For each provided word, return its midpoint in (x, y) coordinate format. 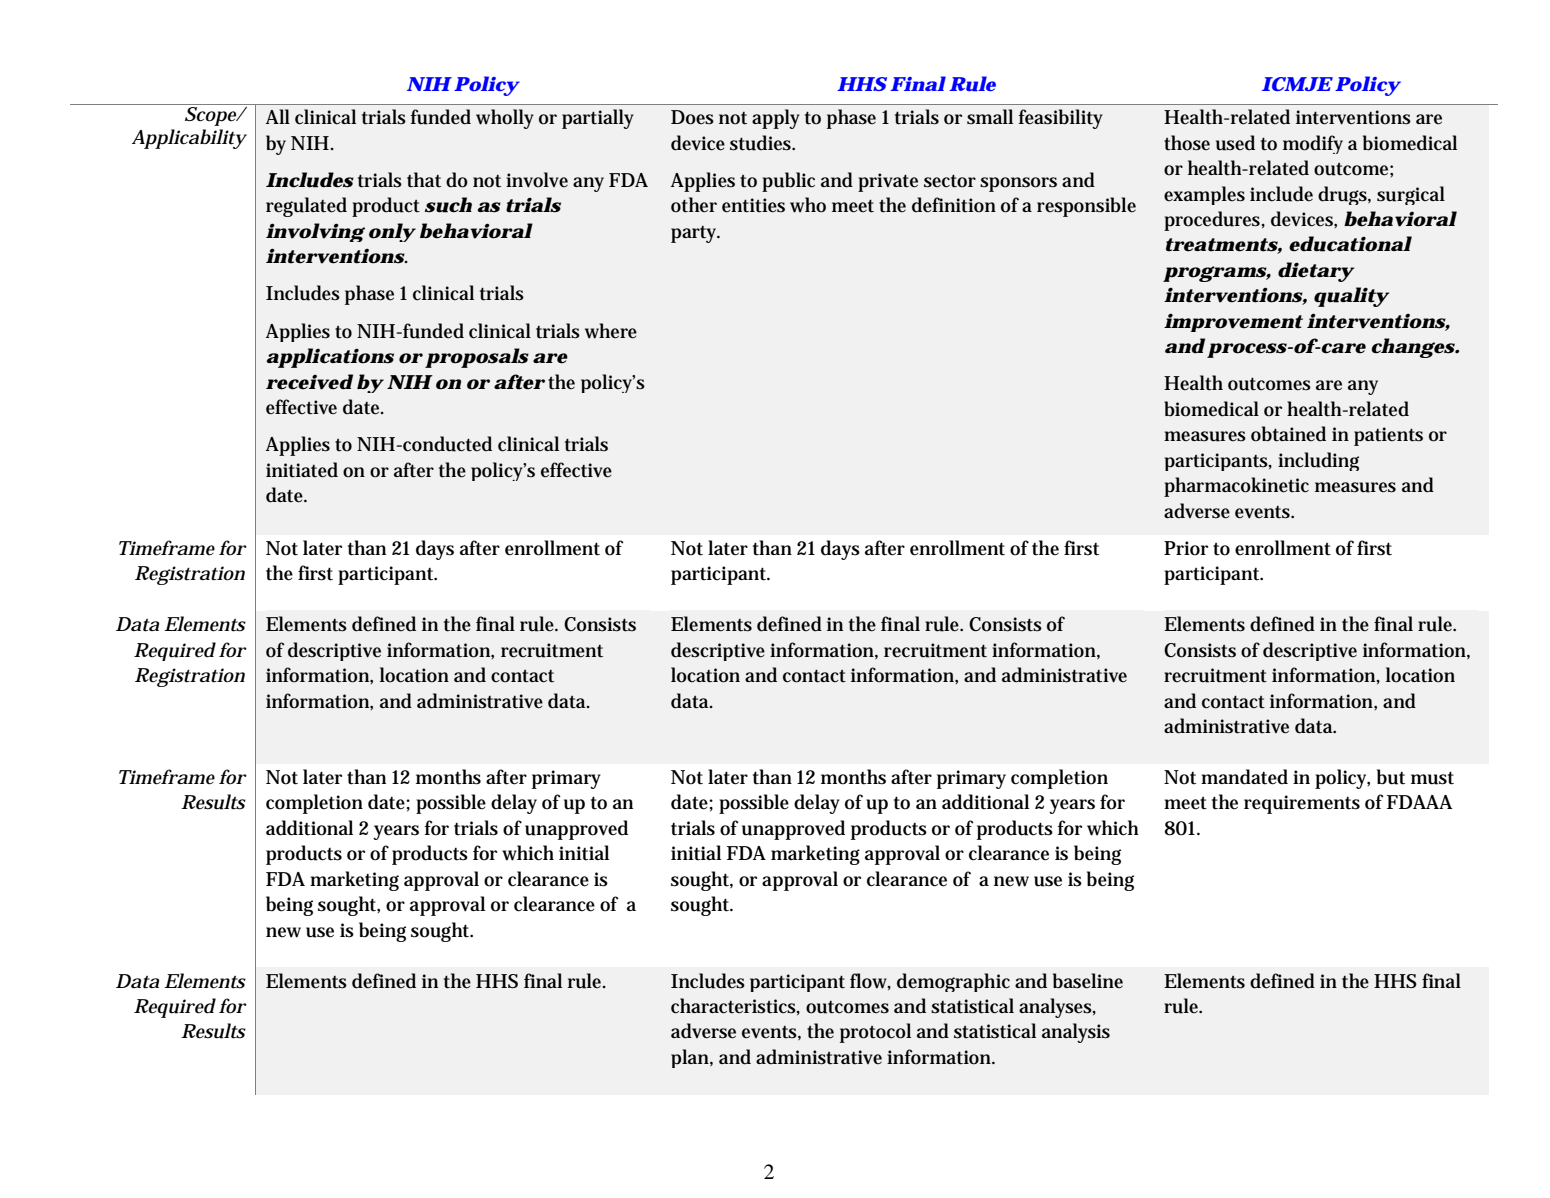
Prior (1186, 548)
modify (1313, 144)
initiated (302, 470)
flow (870, 981)
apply (776, 119)
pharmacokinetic (1236, 487)
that (424, 180)
